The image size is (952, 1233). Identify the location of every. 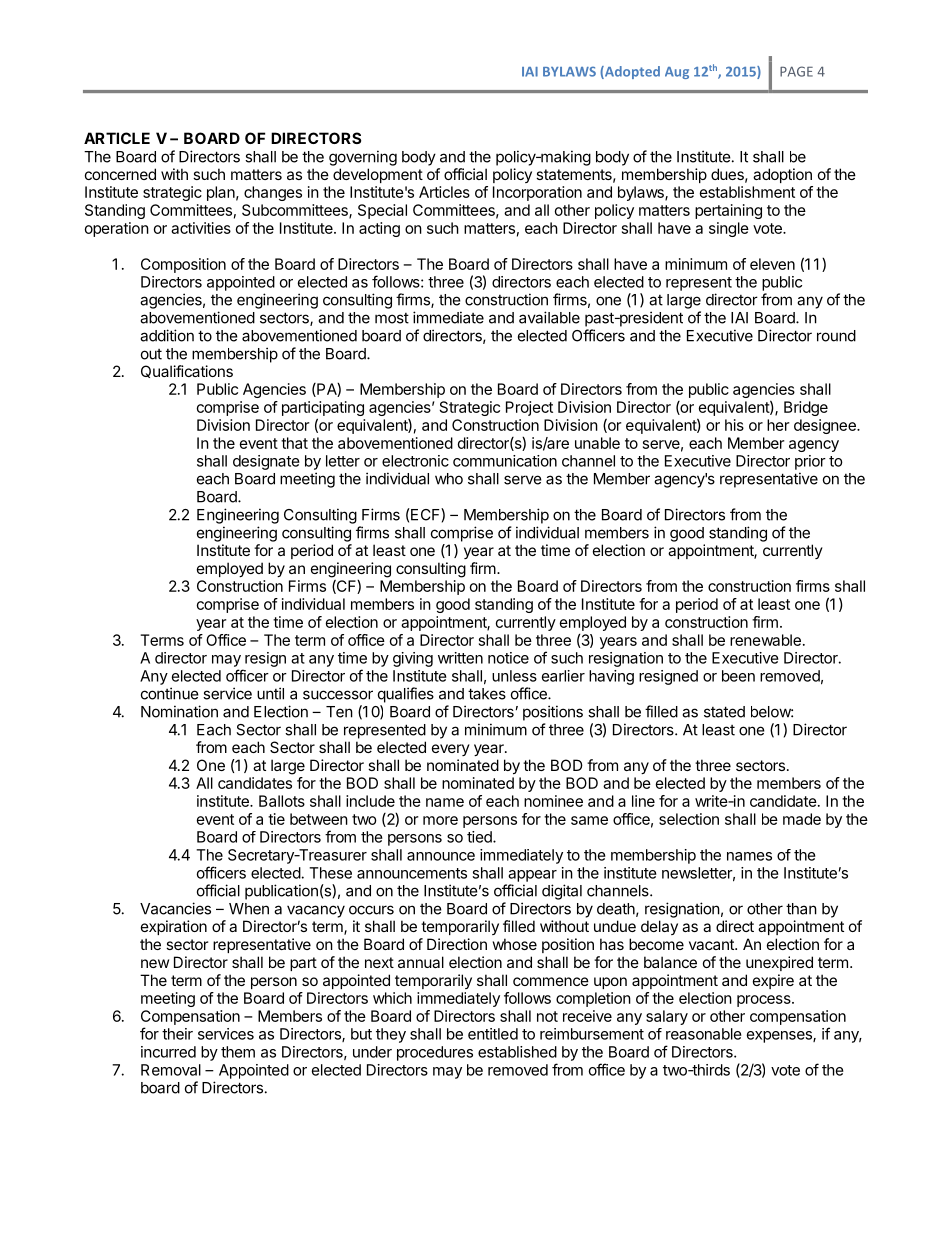
(451, 750).
